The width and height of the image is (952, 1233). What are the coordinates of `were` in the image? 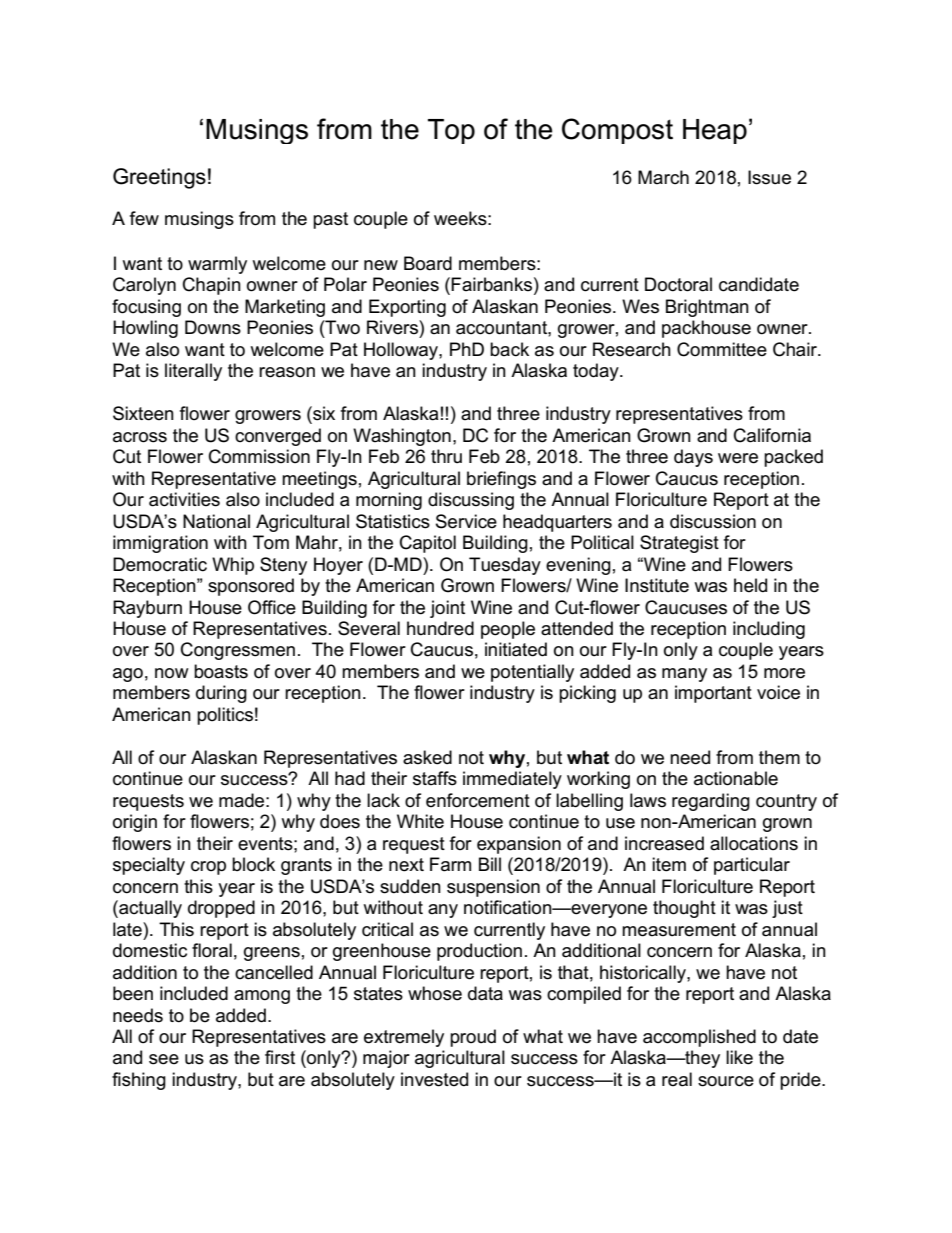 It's located at (738, 458).
